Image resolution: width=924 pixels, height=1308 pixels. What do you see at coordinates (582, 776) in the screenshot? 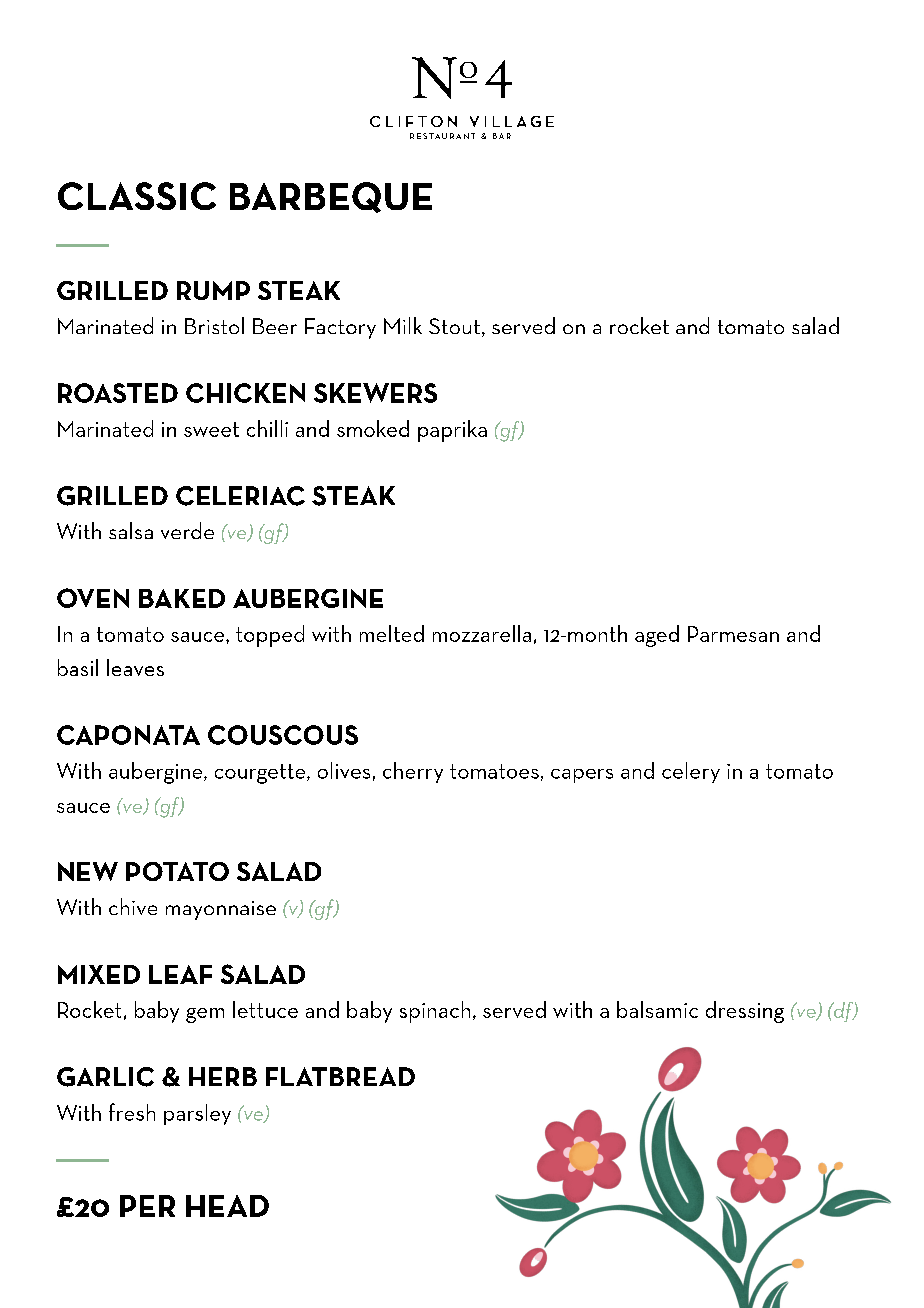
I see `capers` at bounding box center [582, 776].
